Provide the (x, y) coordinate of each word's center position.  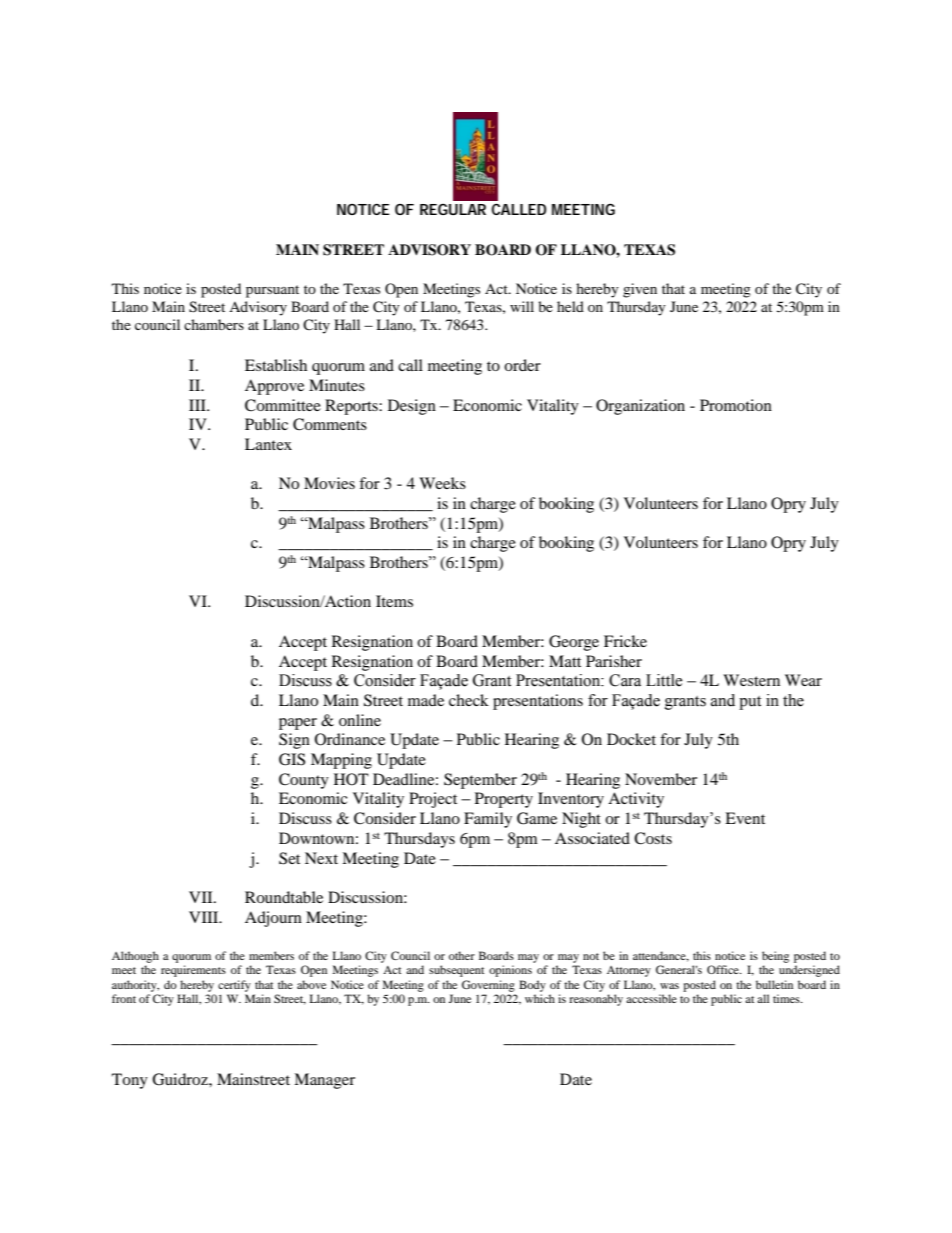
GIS (292, 759)
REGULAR (453, 209)
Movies (329, 483)
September (480, 781)
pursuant (272, 291)
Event (745, 818)
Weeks (442, 483)
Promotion (736, 405)
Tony (130, 1081)
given (640, 290)
